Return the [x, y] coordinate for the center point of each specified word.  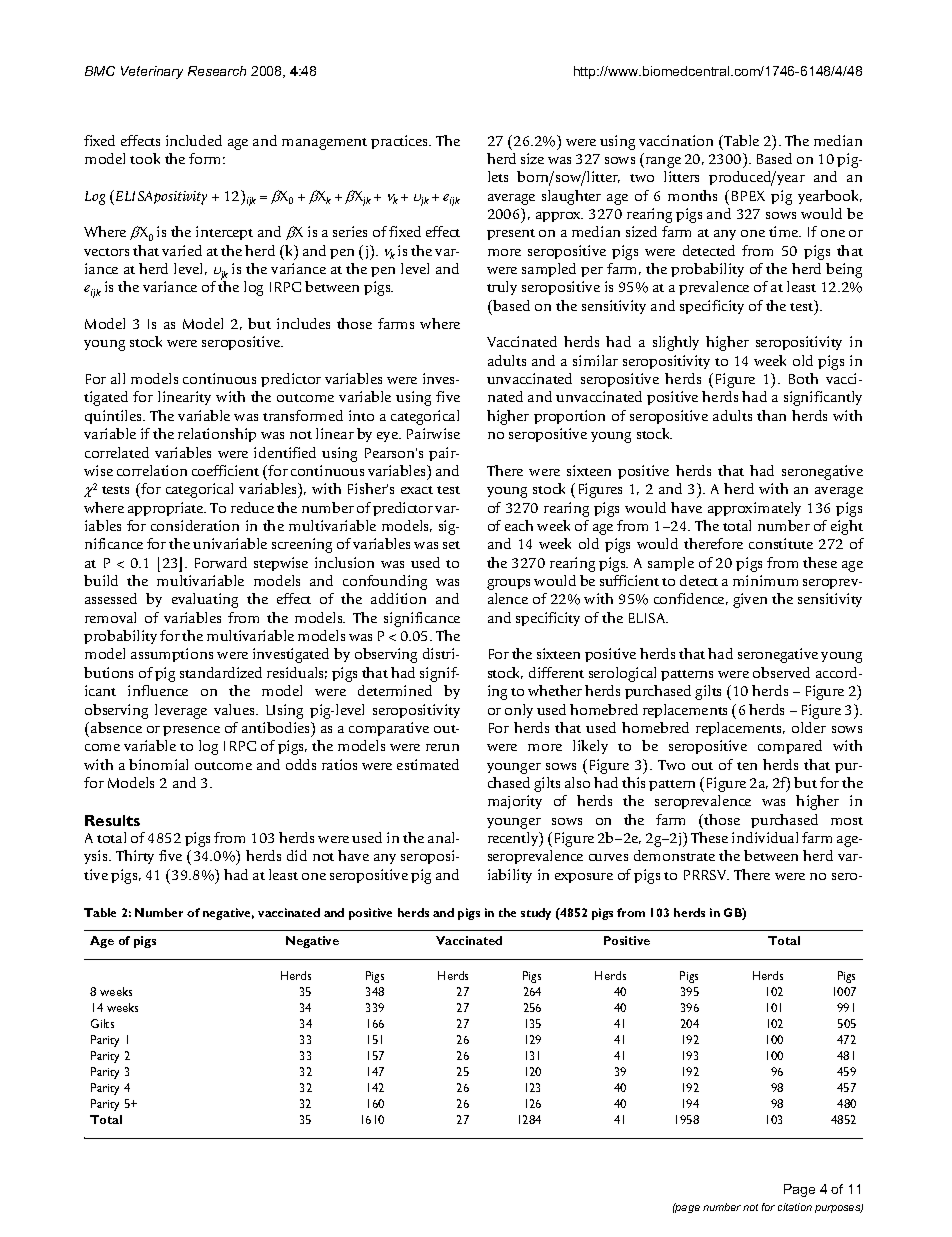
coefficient [225, 470]
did [297, 855]
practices [400, 142]
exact [417, 490]
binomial [158, 764]
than [771, 415]
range [662, 162]
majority [515, 802]
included [194, 140]
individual [765, 837]
